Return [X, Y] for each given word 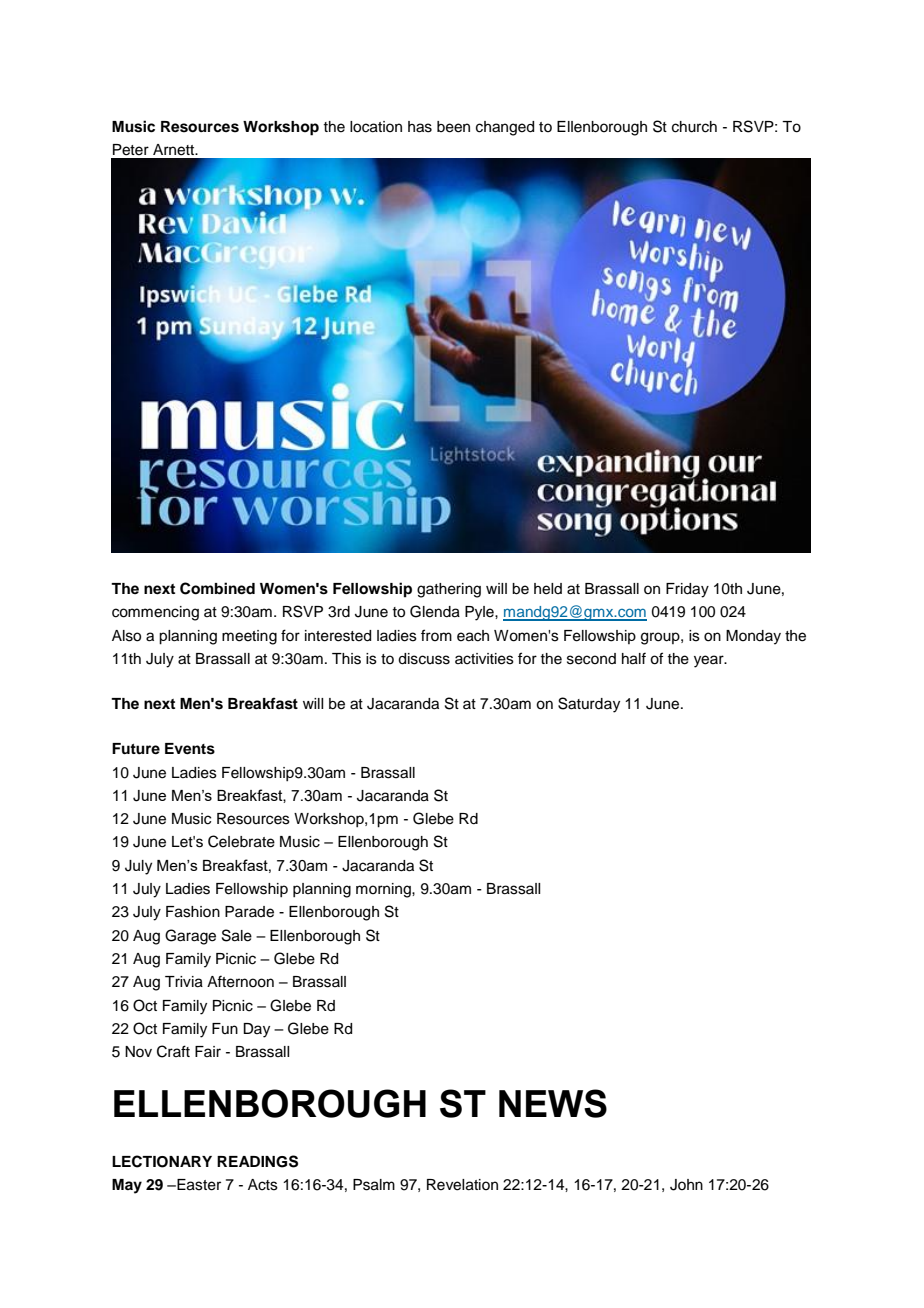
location [376, 127]
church [694, 127]
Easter [198, 1185]
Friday [687, 590]
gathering [449, 590]
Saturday [589, 705]
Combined [217, 588]
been [453, 127]
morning [384, 890]
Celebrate [241, 841]
